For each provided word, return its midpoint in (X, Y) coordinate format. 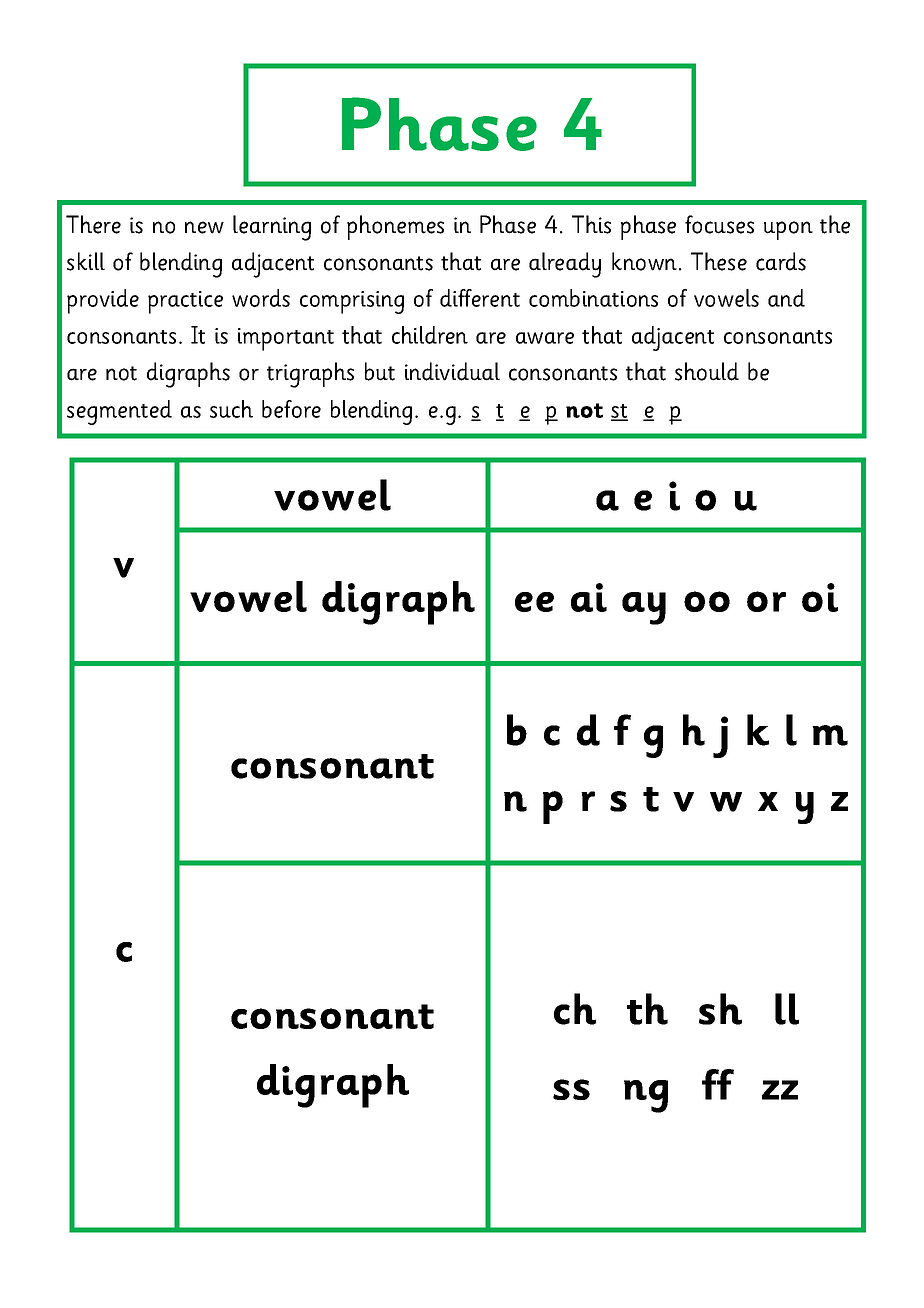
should (707, 371)
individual (452, 371)
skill (86, 261)
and (786, 298)
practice (185, 302)
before (291, 409)
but (380, 371)
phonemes (395, 227)
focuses (719, 224)
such (231, 409)
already (565, 265)
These (719, 261)
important (286, 339)
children (430, 335)
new (204, 227)
